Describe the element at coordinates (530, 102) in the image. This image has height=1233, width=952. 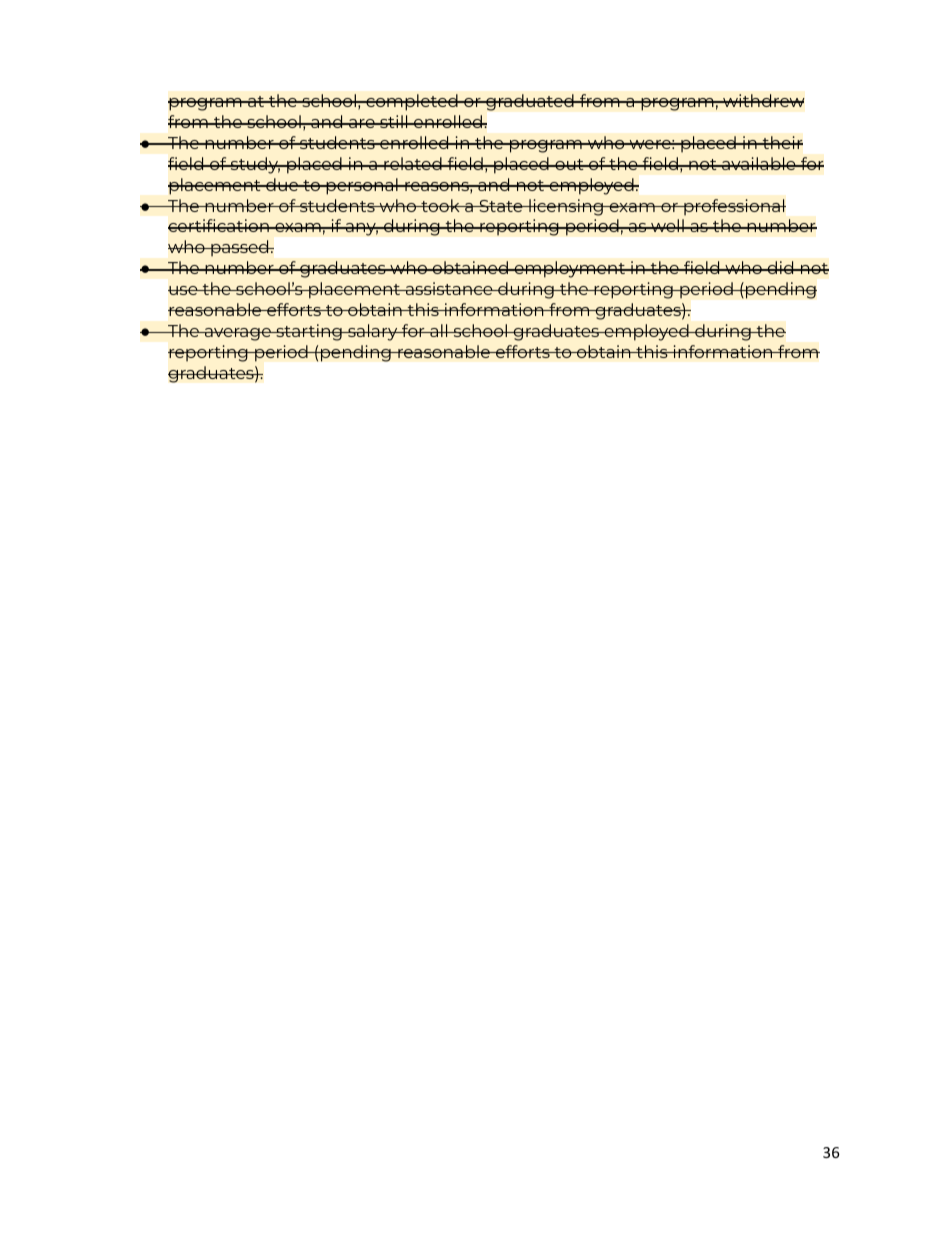
I see `graduated` at that location.
